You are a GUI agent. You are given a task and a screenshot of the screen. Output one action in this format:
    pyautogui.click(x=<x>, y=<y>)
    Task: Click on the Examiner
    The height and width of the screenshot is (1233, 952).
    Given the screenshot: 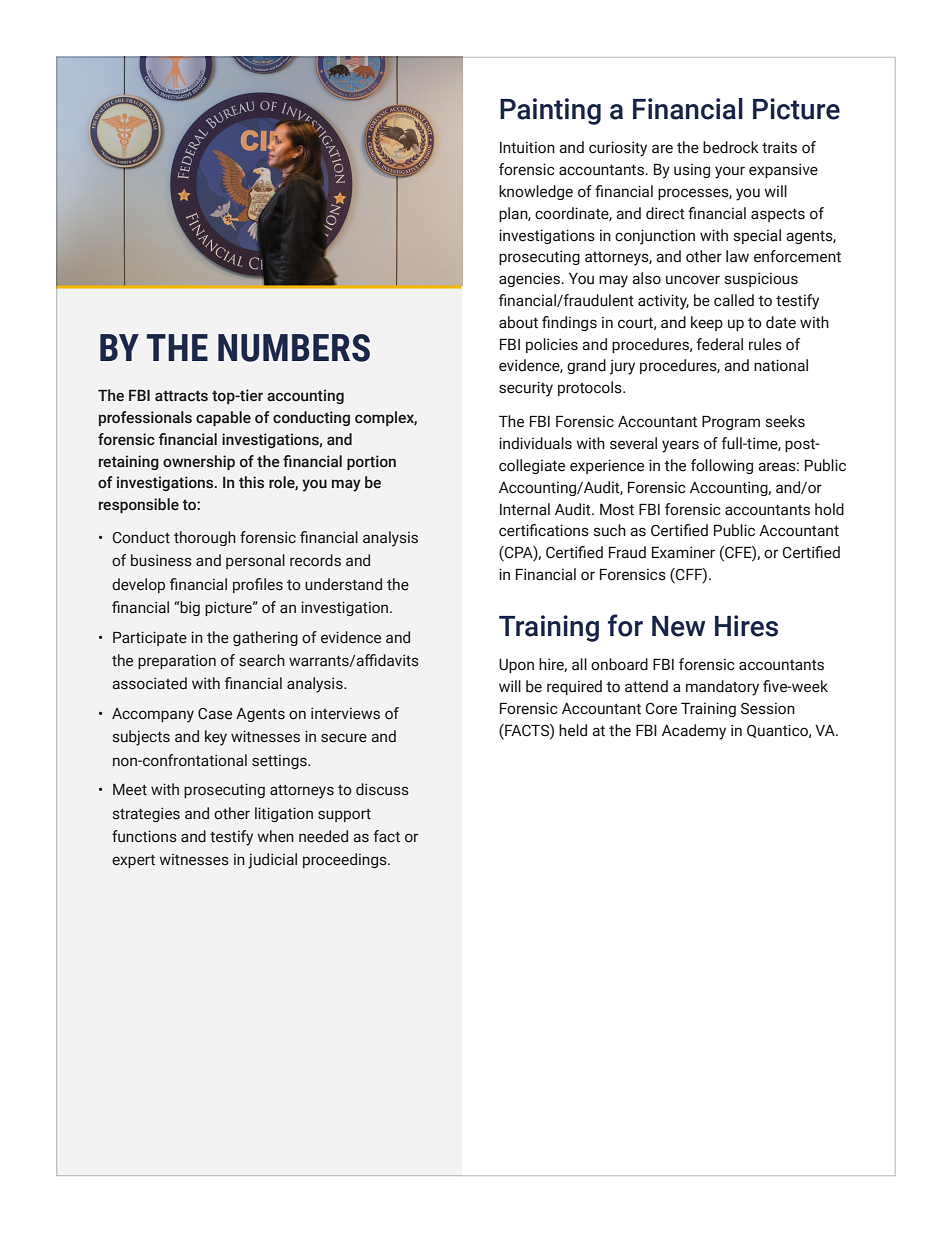 What is the action you would take?
    pyautogui.click(x=683, y=552)
